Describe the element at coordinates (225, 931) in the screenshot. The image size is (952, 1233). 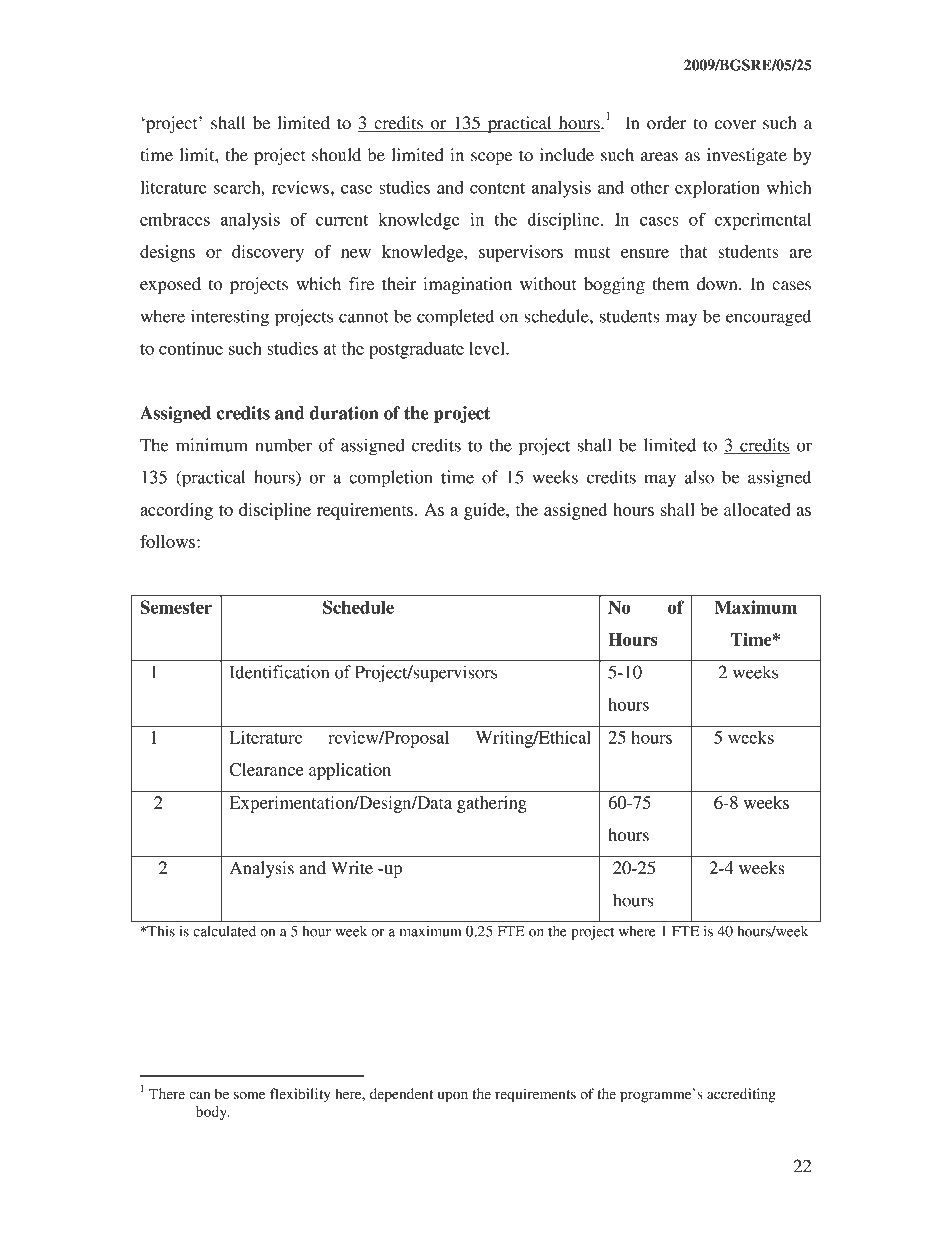
I see `calculated` at that location.
